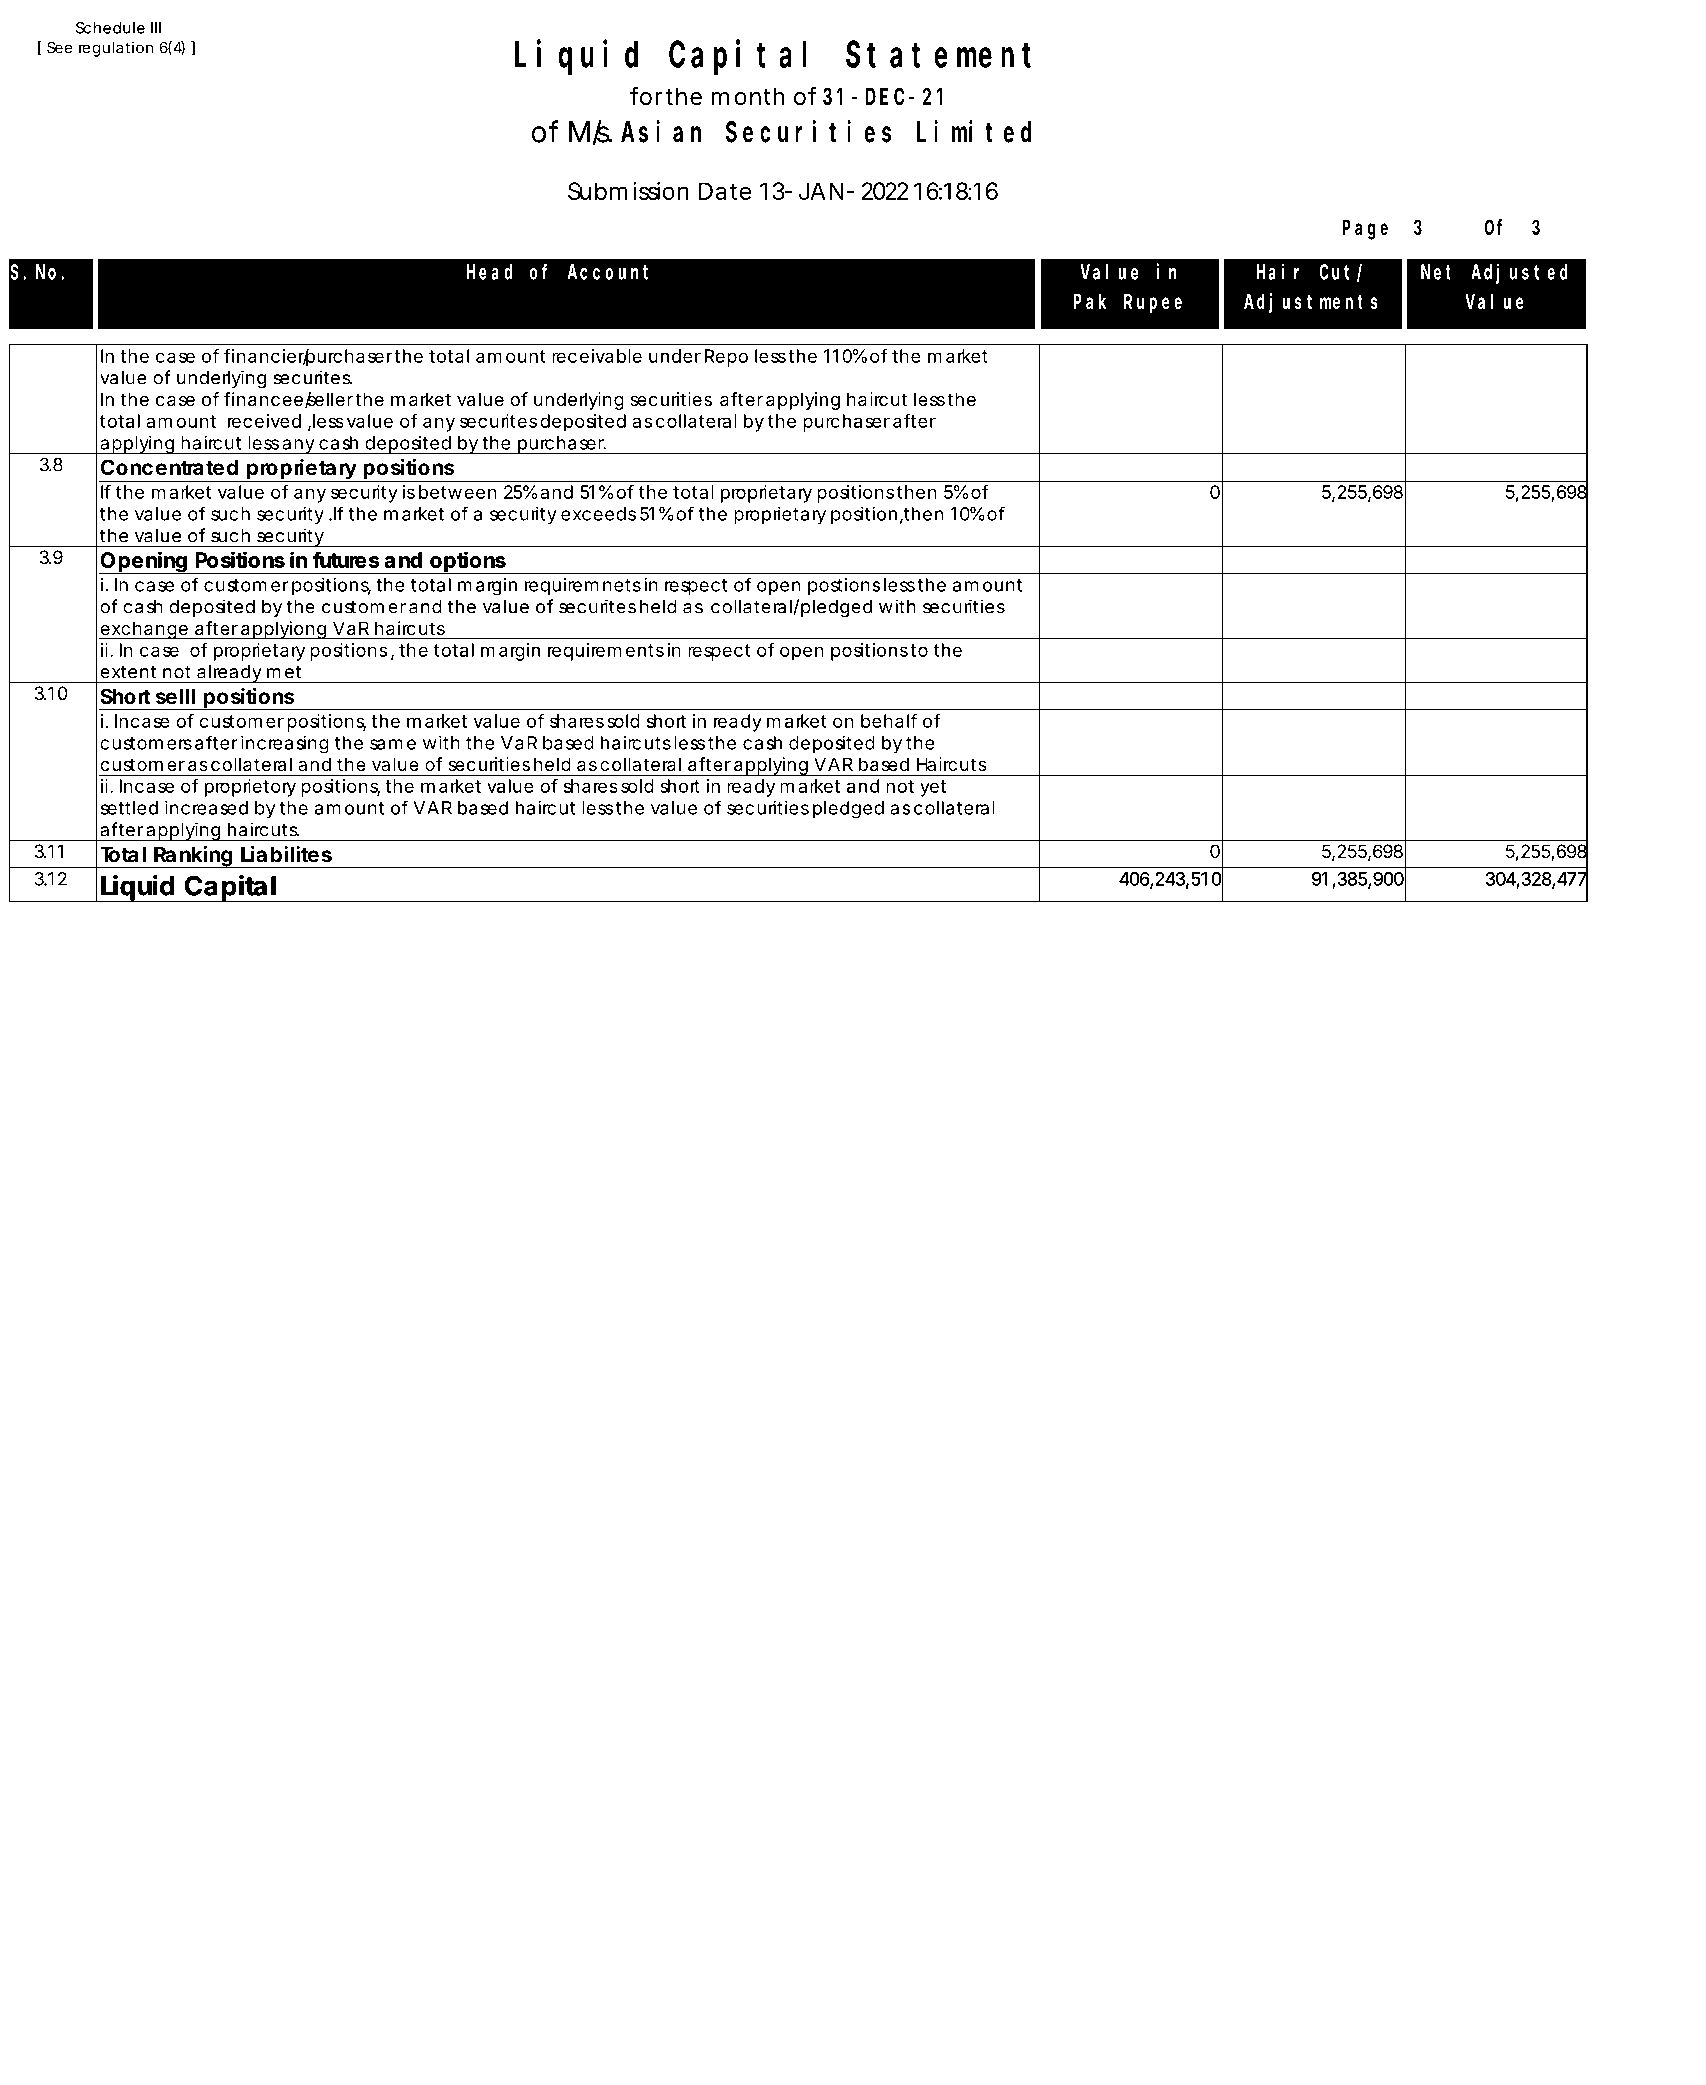 The width and height of the screenshot is (1706, 2085). Describe the element at coordinates (646, 96) in the screenshot. I see `for` at that location.
